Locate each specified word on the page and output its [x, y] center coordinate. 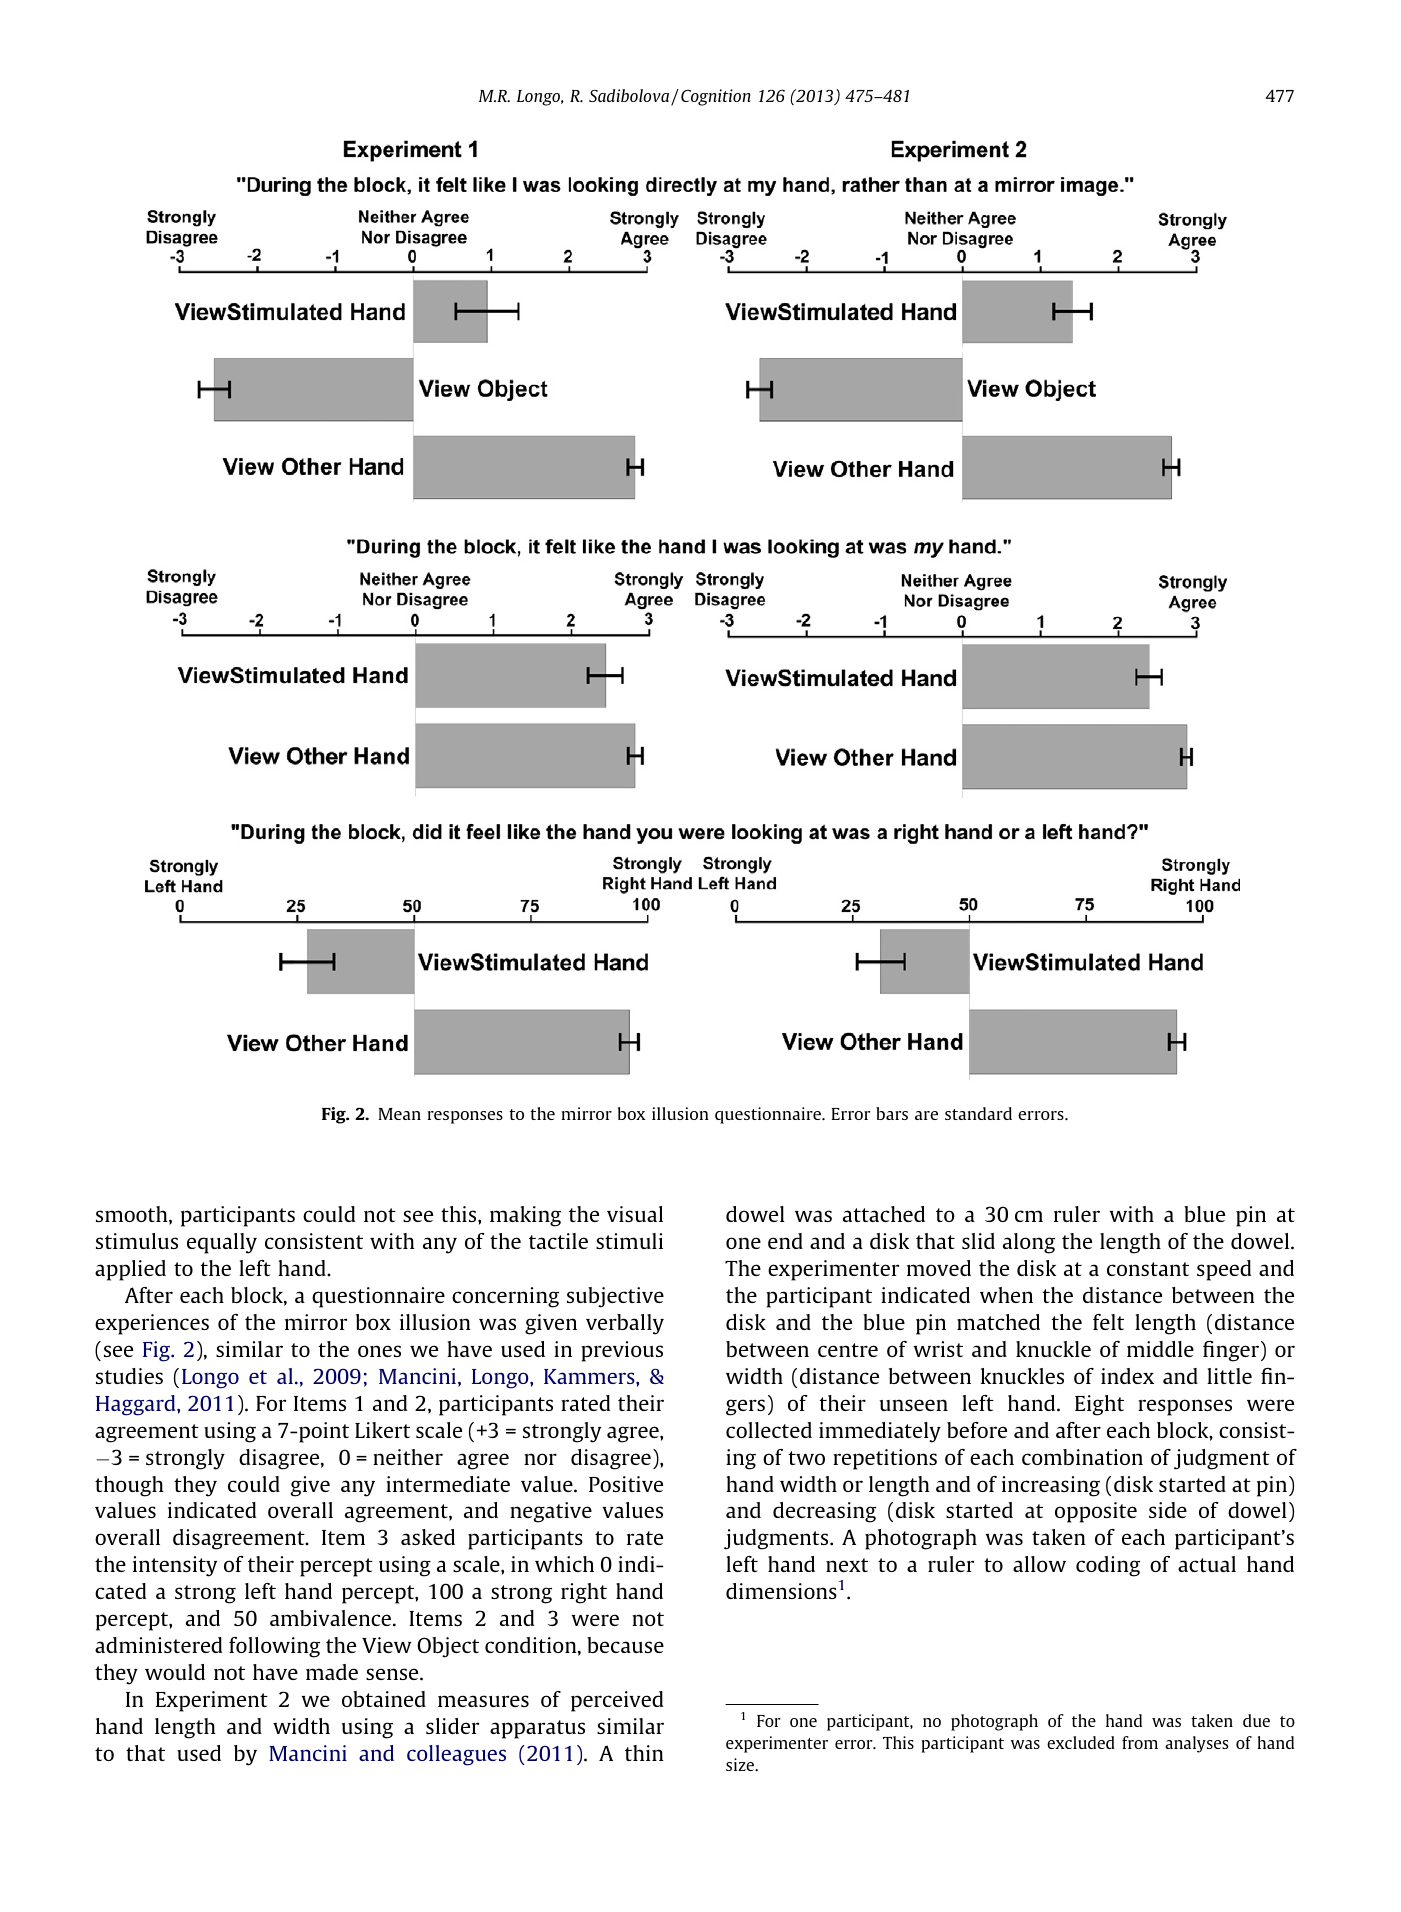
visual [635, 1214]
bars [892, 1113]
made [332, 1672]
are [926, 1115]
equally [222, 1243]
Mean [399, 1114]
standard [978, 1113]
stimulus [137, 1241]
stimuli [629, 1241]
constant [1148, 1269]
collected [769, 1430]
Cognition [716, 97]
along [1029, 1243]
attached [884, 1214]
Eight [1099, 1405]
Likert [382, 1430]
